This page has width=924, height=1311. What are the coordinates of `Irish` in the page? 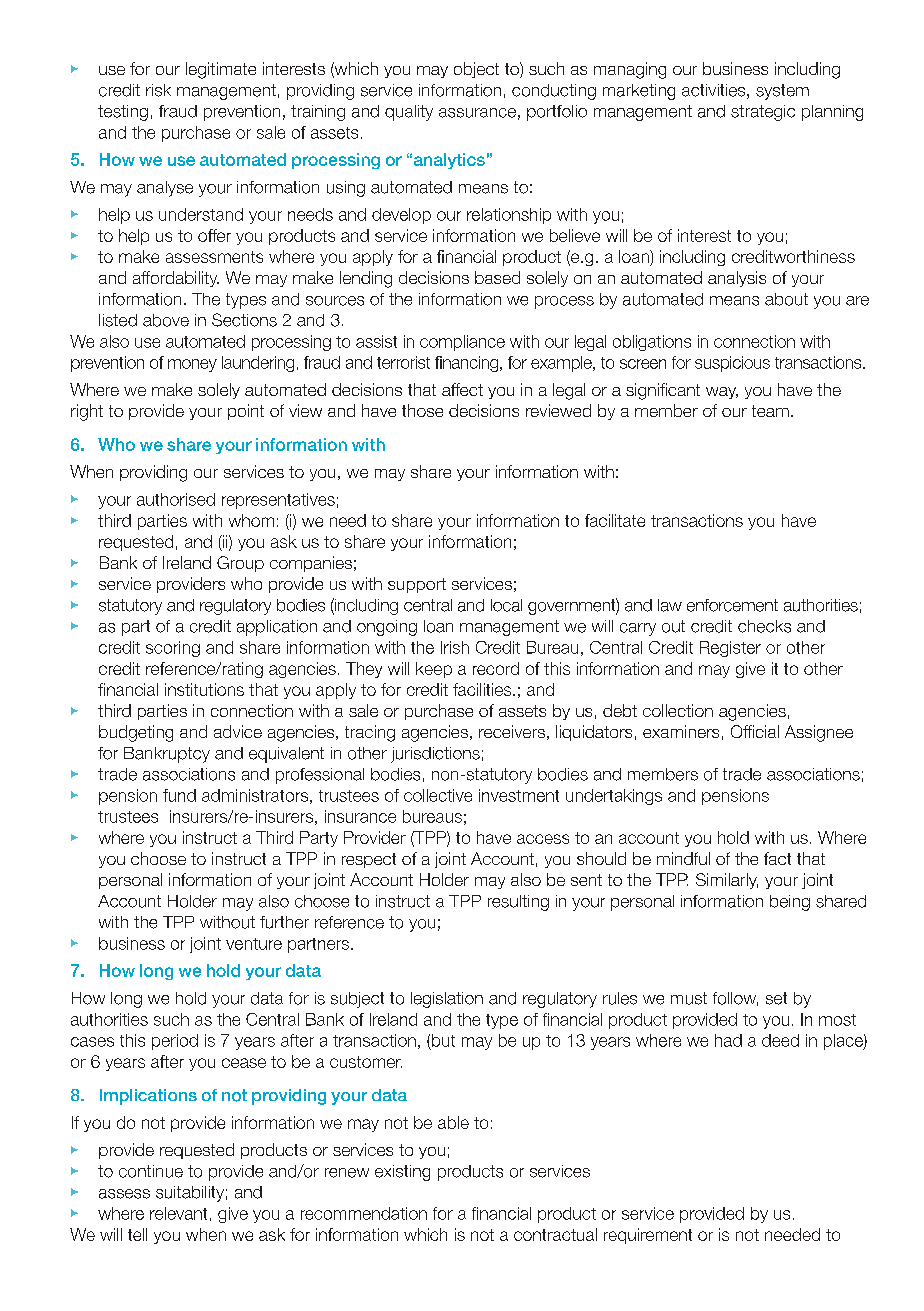 It's located at (455, 647).
